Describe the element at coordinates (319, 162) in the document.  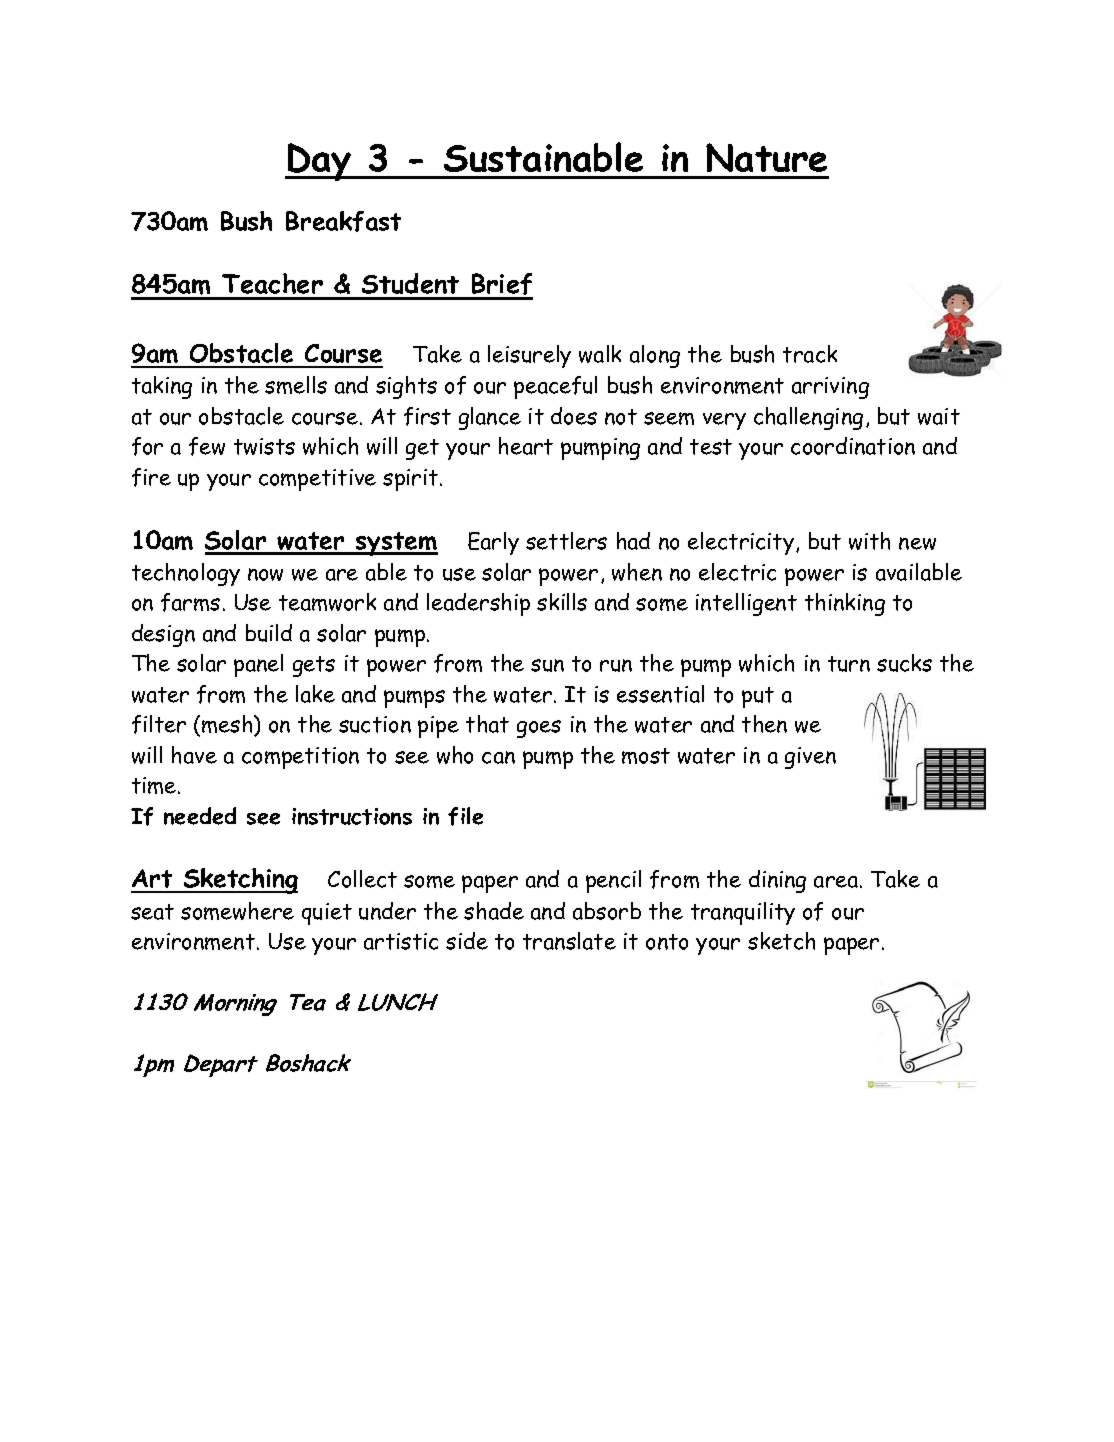
I see `Day` at that location.
